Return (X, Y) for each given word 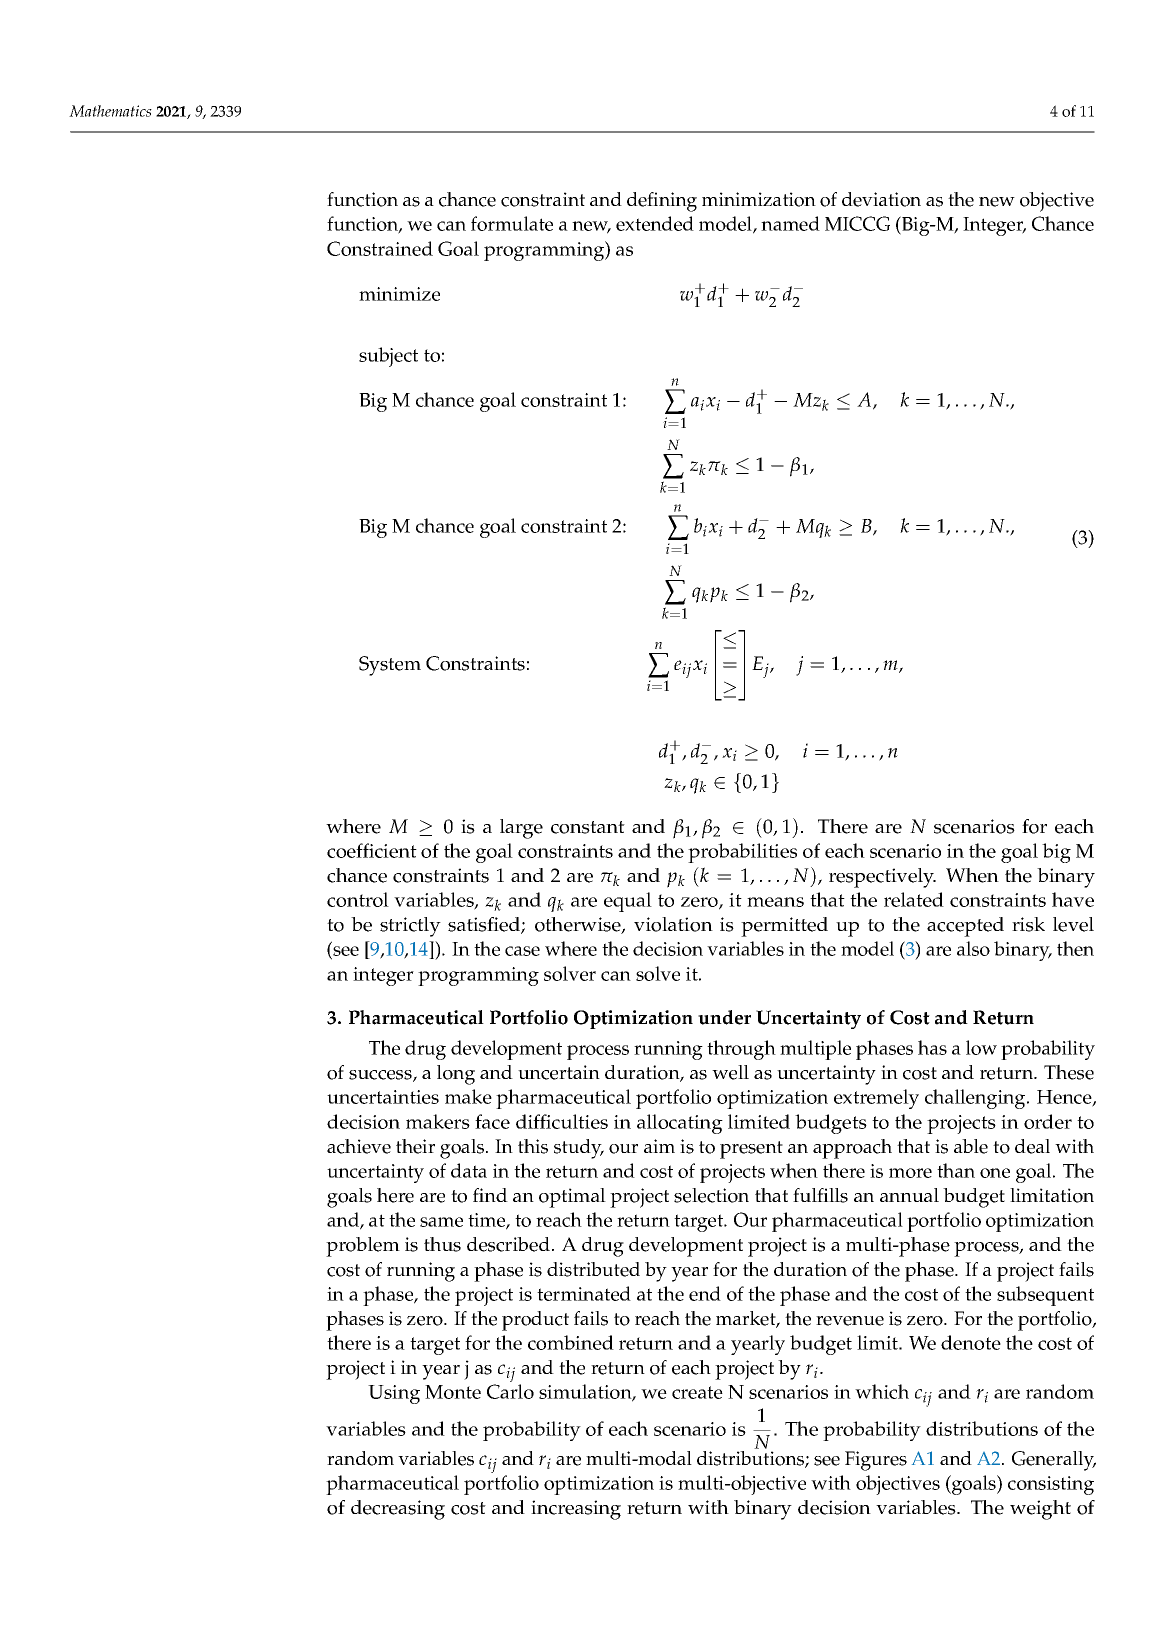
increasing (576, 1510)
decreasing (398, 1510)
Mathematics (110, 111)
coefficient (372, 850)
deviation (881, 199)
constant (588, 827)
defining (662, 202)
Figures (876, 1461)
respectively (882, 878)
